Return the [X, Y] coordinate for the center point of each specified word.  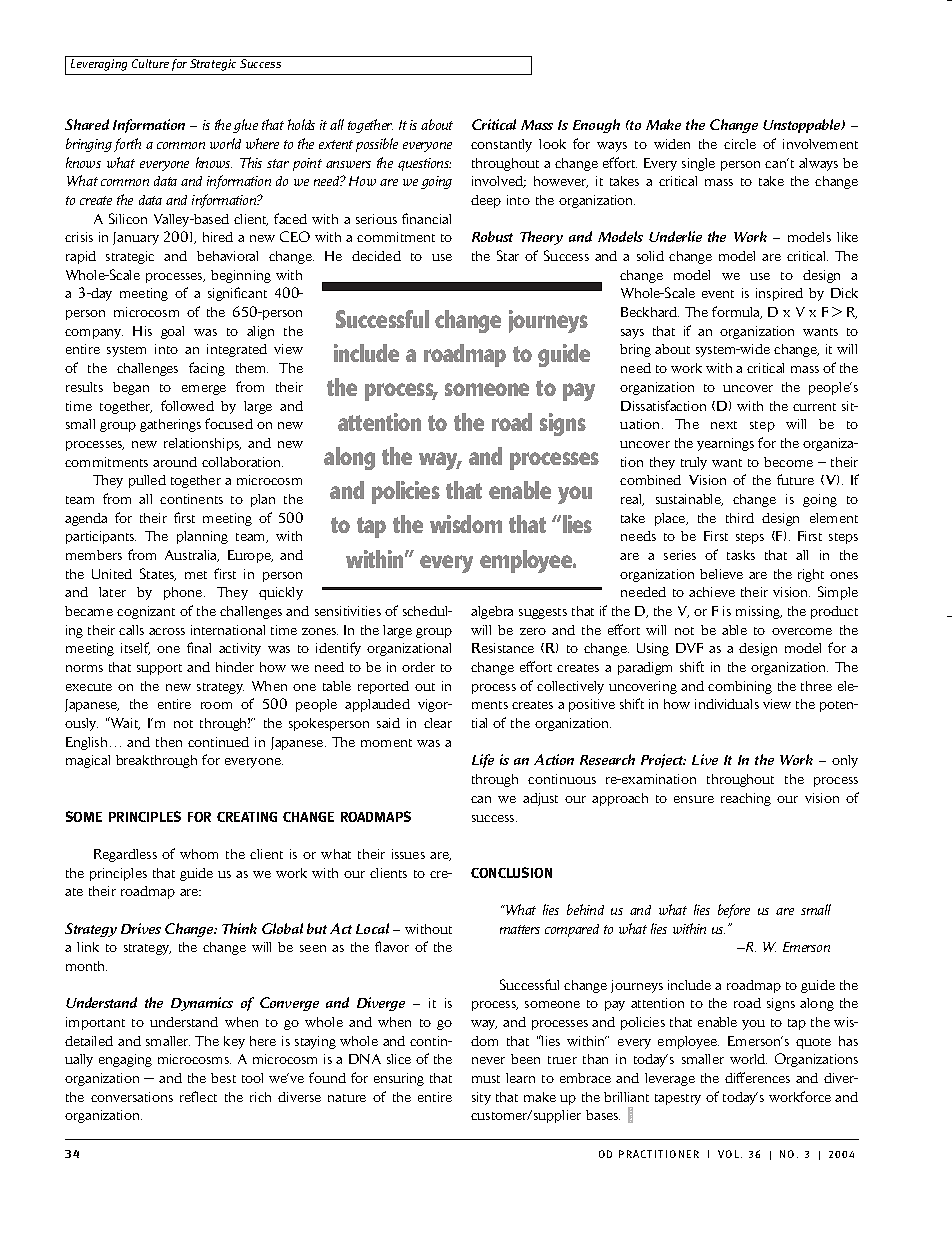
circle [740, 144]
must [486, 1079]
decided [376, 256]
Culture [150, 63]
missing [759, 612]
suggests [543, 613]
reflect [198, 1096]
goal [172, 332]
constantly [501, 145]
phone [184, 593]
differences [757, 1077]
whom [199, 854]
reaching [746, 799]
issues [408, 854]
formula [737, 312]
